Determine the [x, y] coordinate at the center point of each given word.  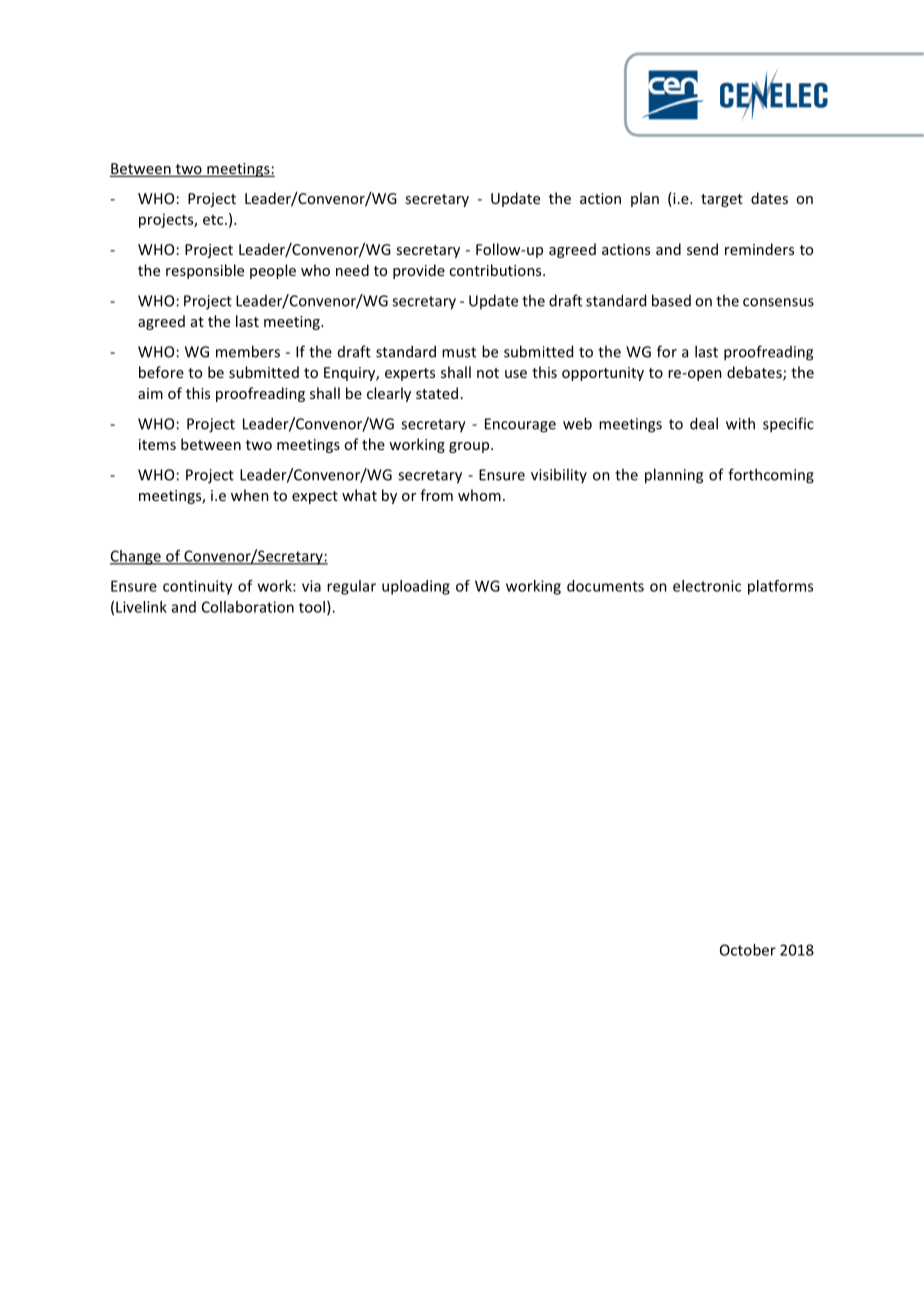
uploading [416, 587]
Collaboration [248, 607]
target [722, 200]
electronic [707, 586]
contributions [496, 270]
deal [704, 423]
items [157, 444]
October [748, 950]
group [470, 447]
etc [214, 220]
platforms [780, 587]
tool [312, 607]
